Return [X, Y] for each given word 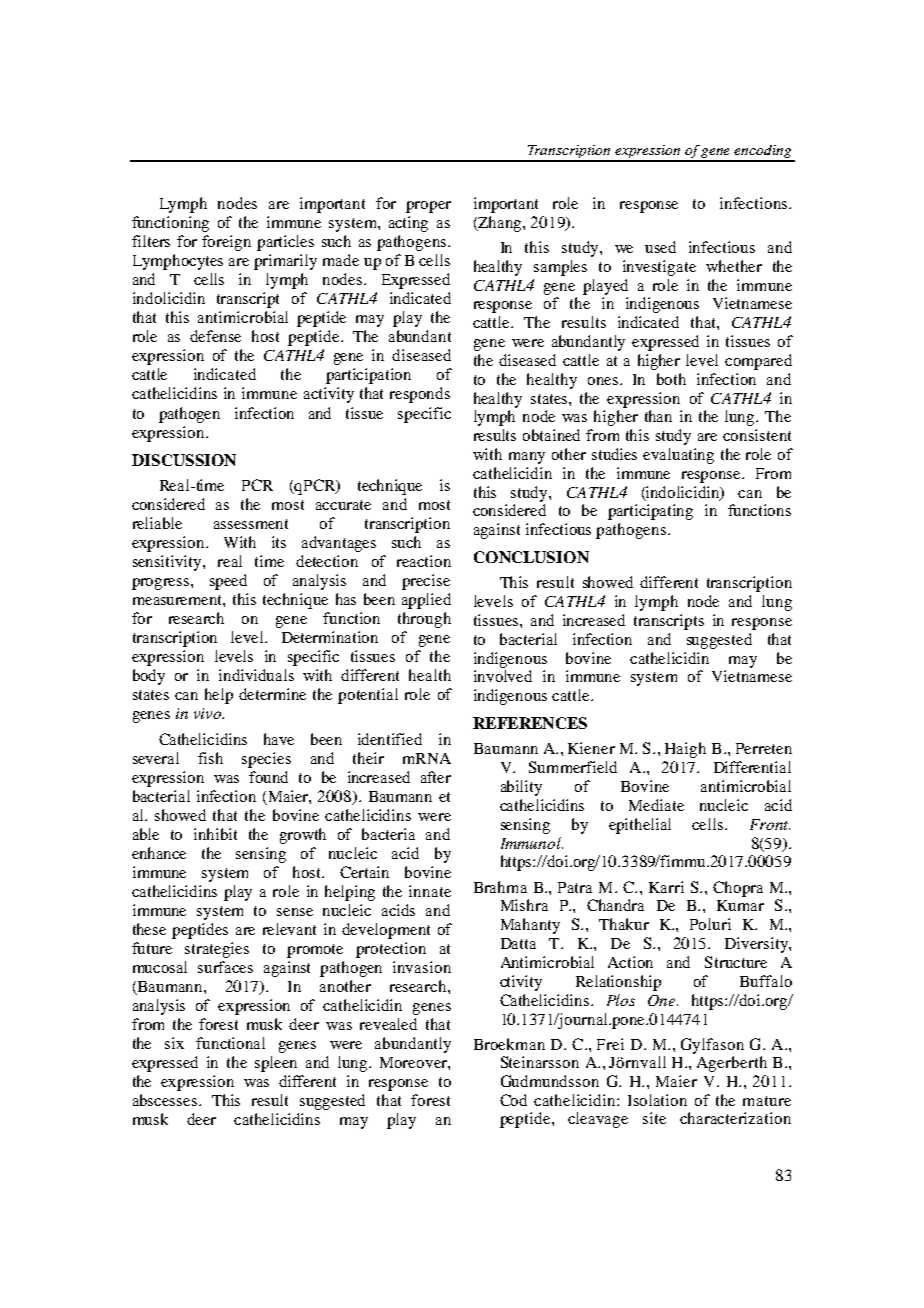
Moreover [414, 1062]
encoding [763, 153]
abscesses [165, 1100]
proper [428, 207]
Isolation [657, 1100]
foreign [226, 243]
